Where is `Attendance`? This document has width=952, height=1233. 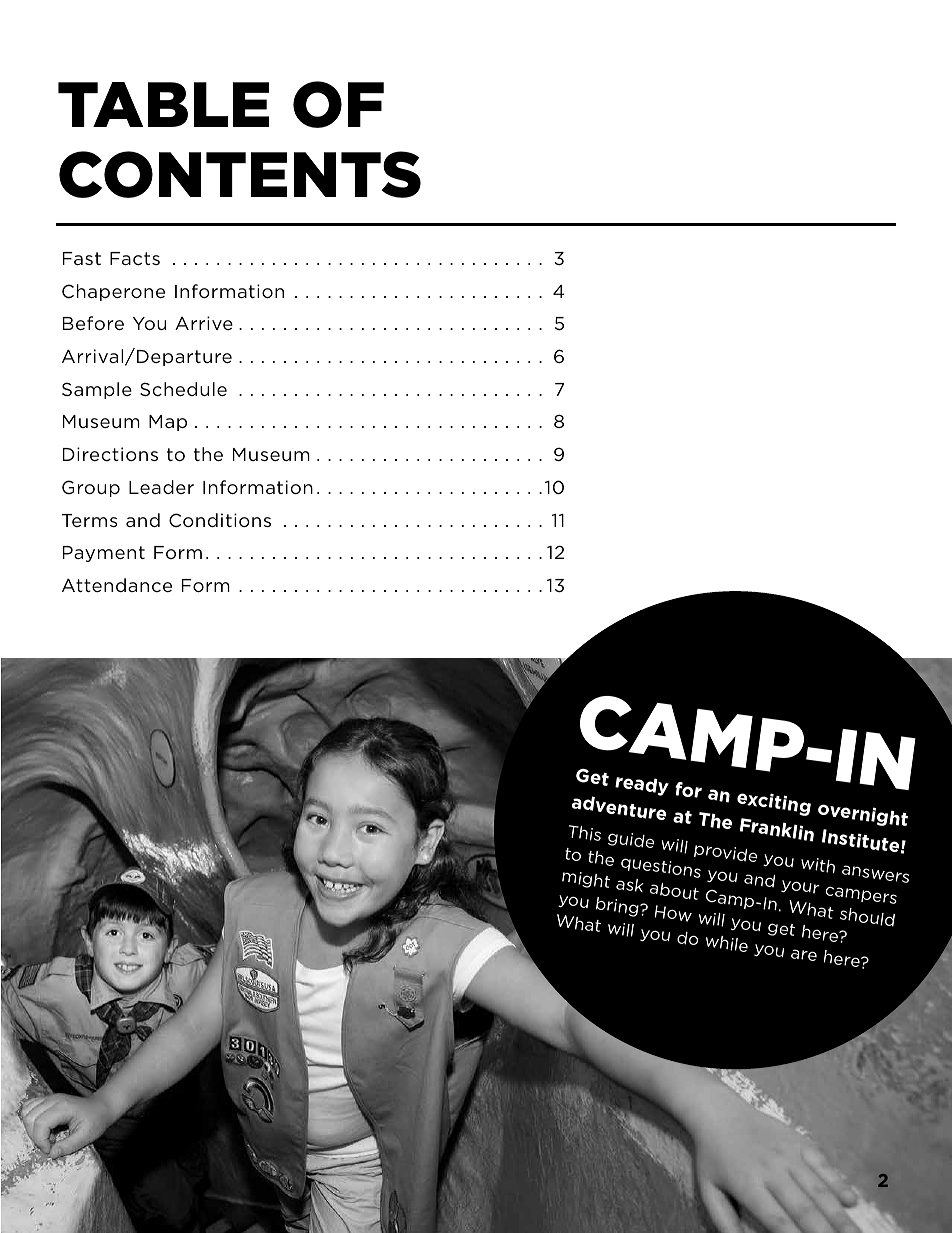 Attendance is located at coordinates (117, 585).
